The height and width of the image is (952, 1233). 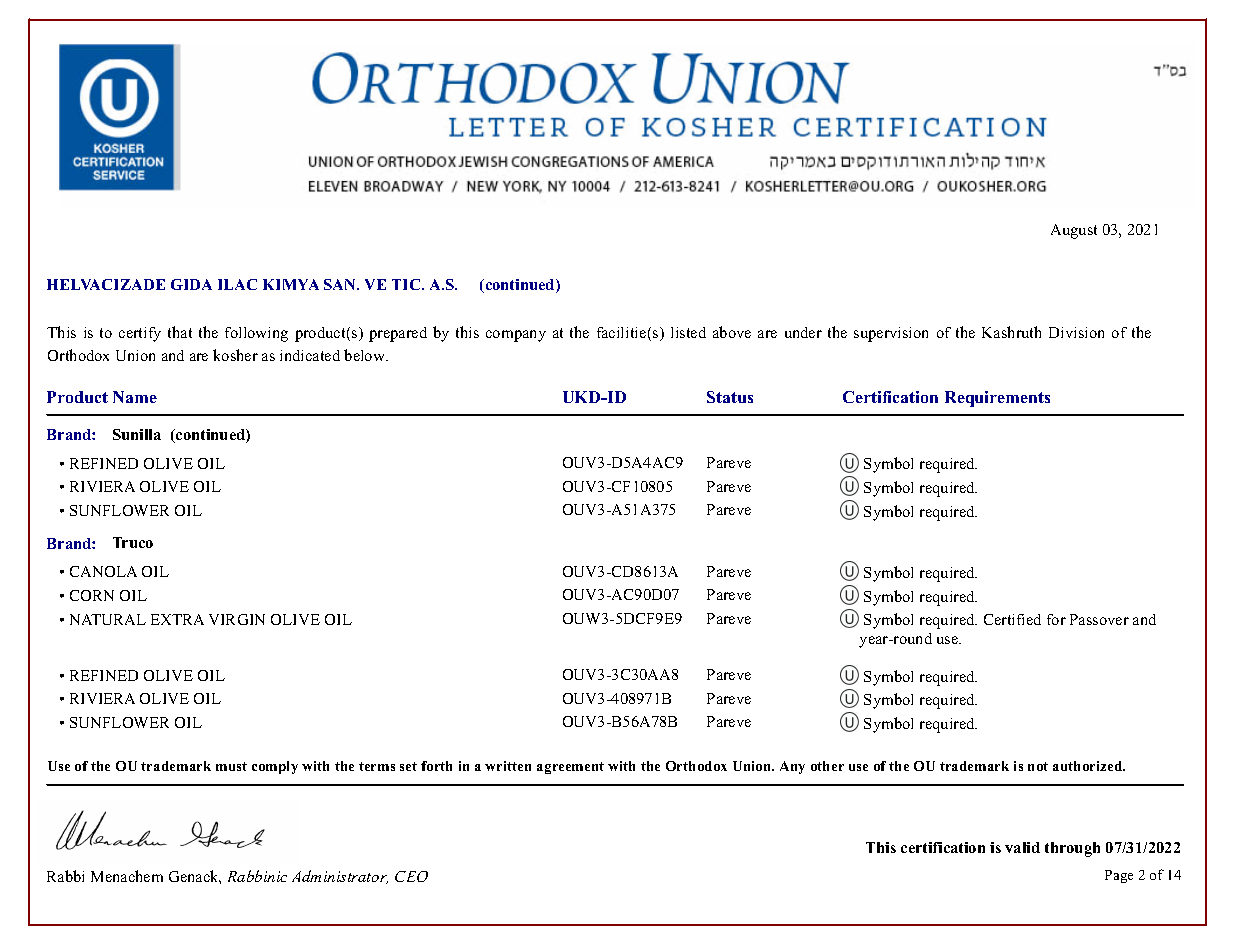 I want to click on must, so click(x=231, y=766).
